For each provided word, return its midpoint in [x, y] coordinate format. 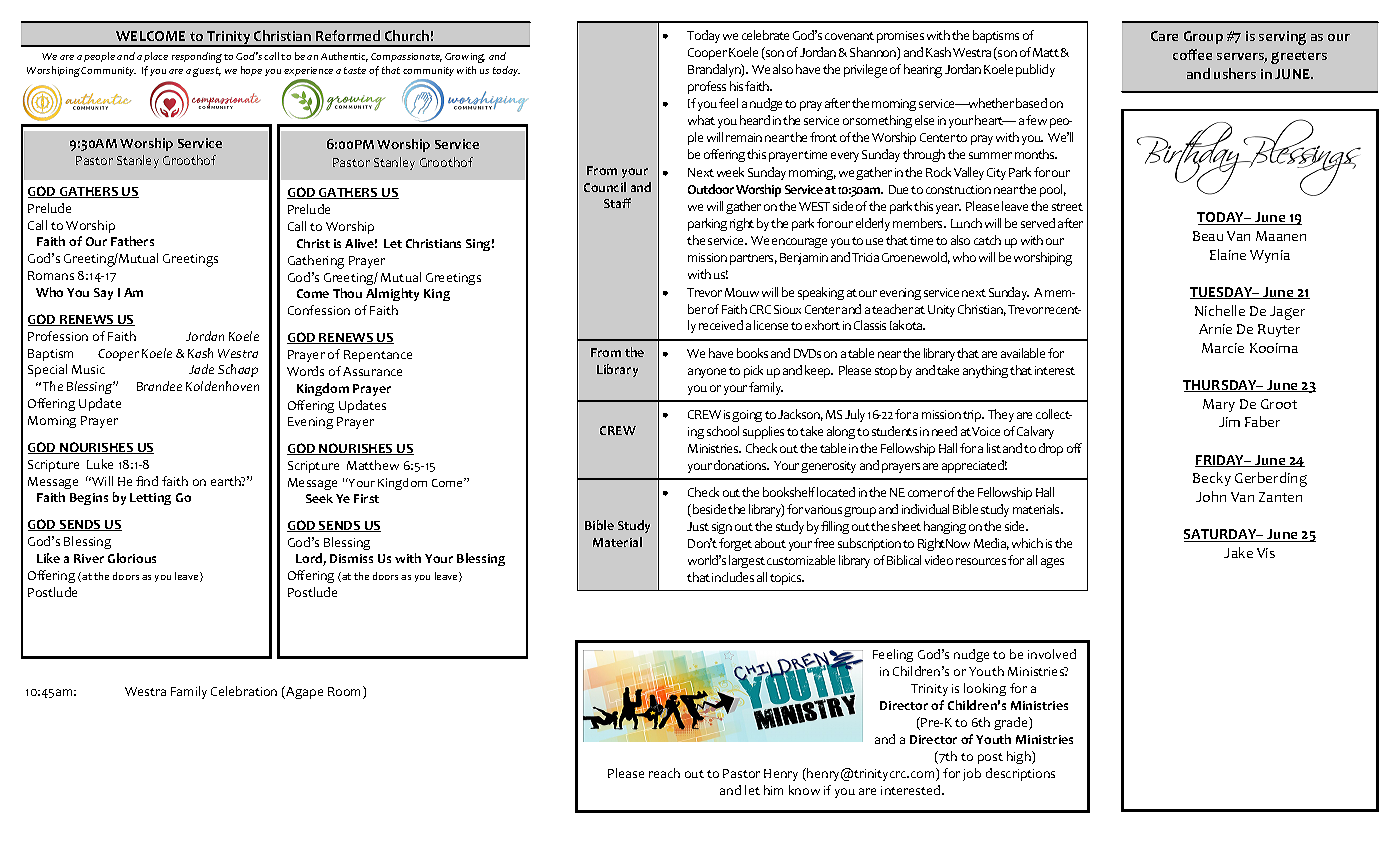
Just [698, 526]
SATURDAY [1221, 535]
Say [103, 294]
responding [197, 57]
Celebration [244, 691]
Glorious [132, 558]
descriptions [1020, 774]
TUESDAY [1222, 293]
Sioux [787, 309]
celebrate [765, 35]
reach [664, 773]
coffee [1192, 54]
